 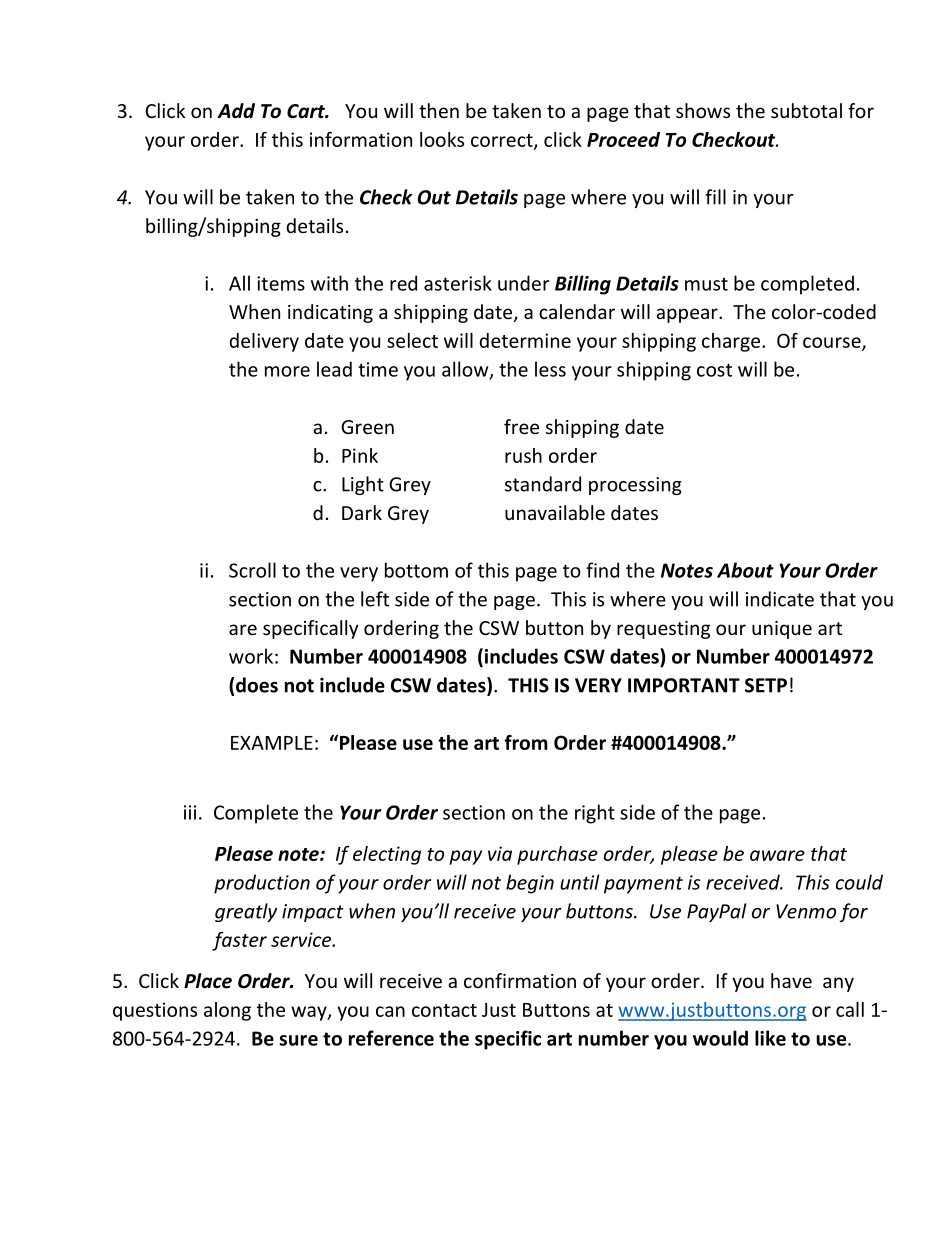 What do you see at coordinates (190, 812) in the screenshot?
I see `iii` at bounding box center [190, 812].
